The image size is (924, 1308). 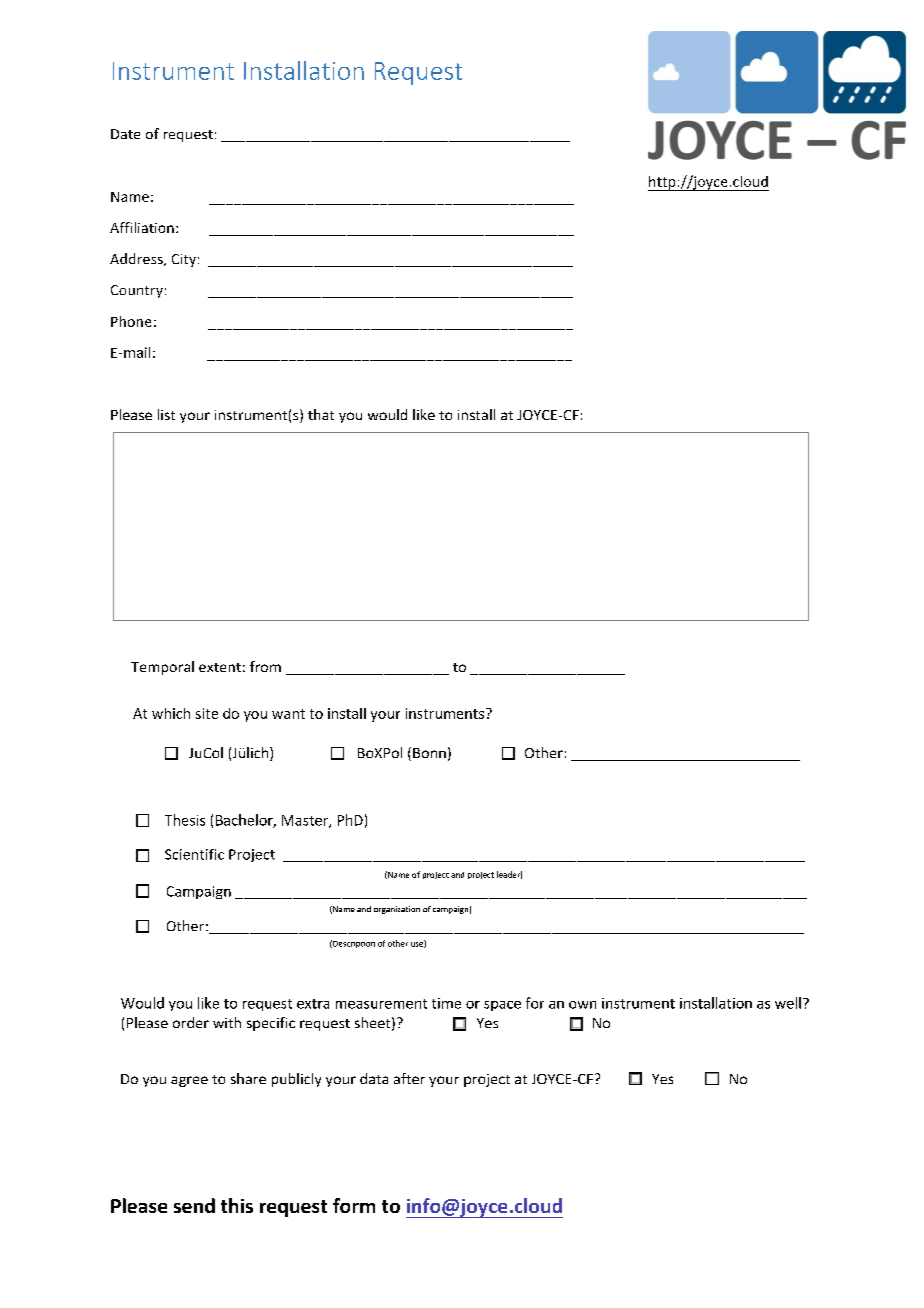 What do you see at coordinates (220, 667) in the image?
I see `extent` at bounding box center [220, 667].
